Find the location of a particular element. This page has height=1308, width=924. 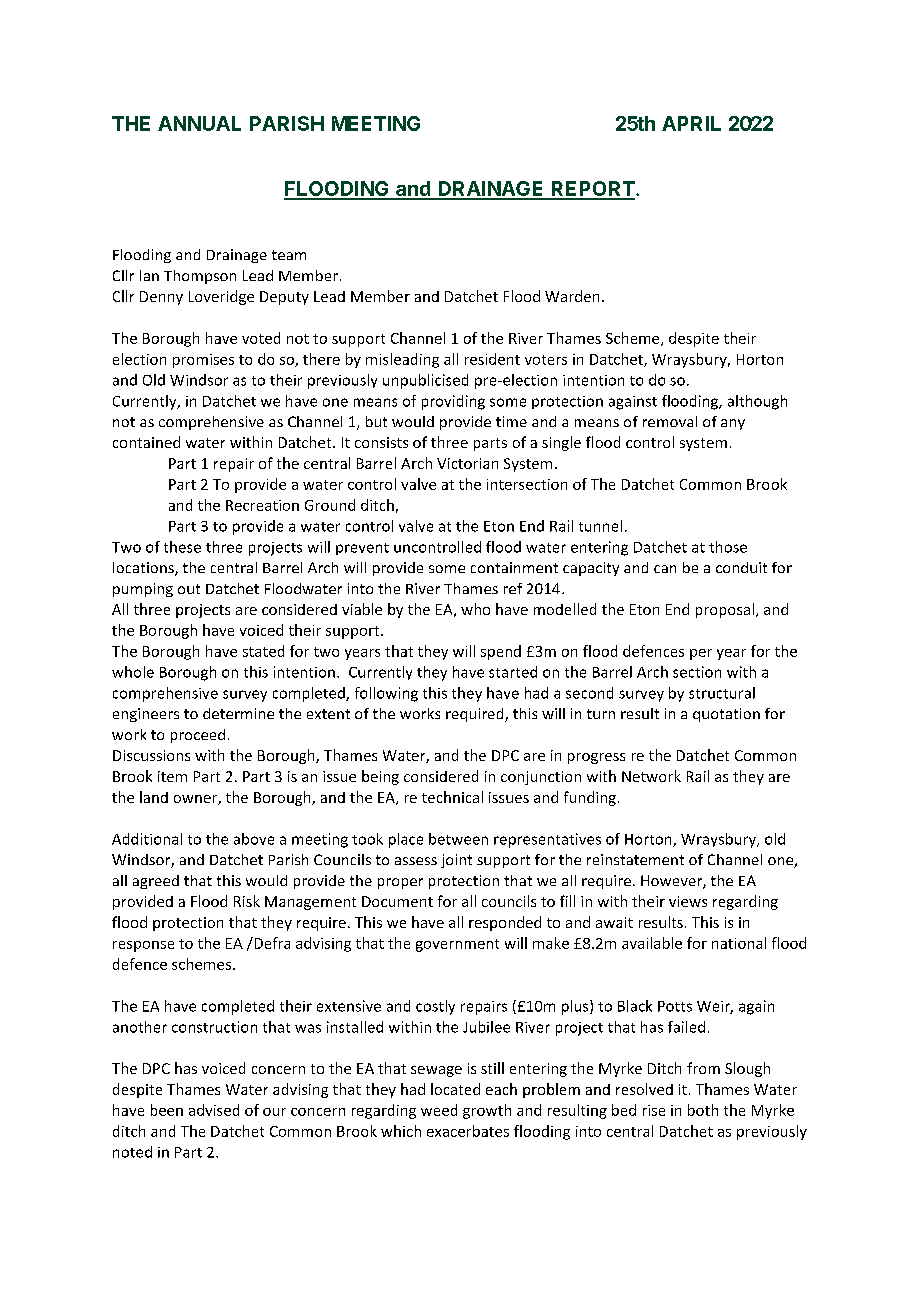

promises is located at coordinates (203, 361).
